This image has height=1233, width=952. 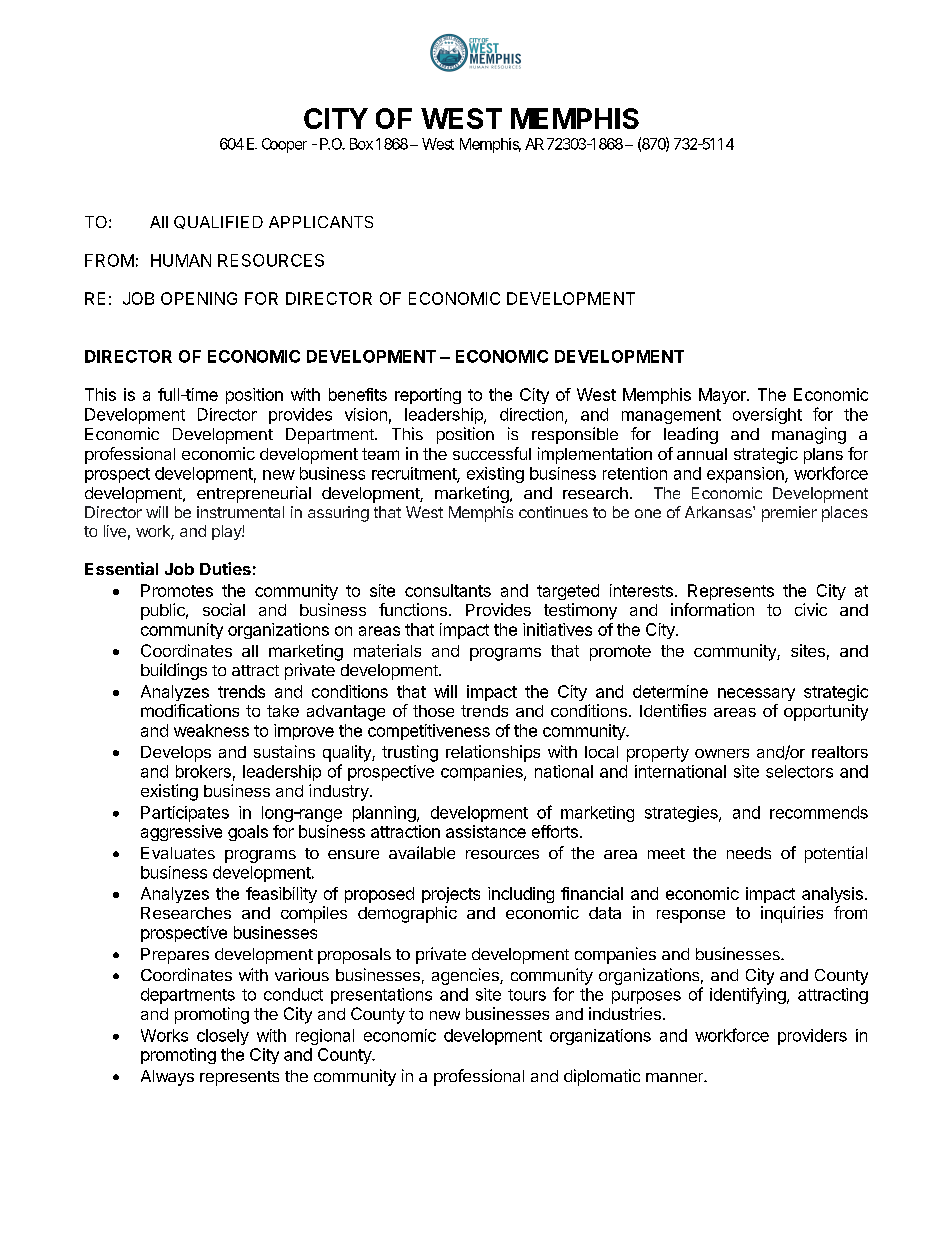 I want to click on Box, so click(x=361, y=144).
